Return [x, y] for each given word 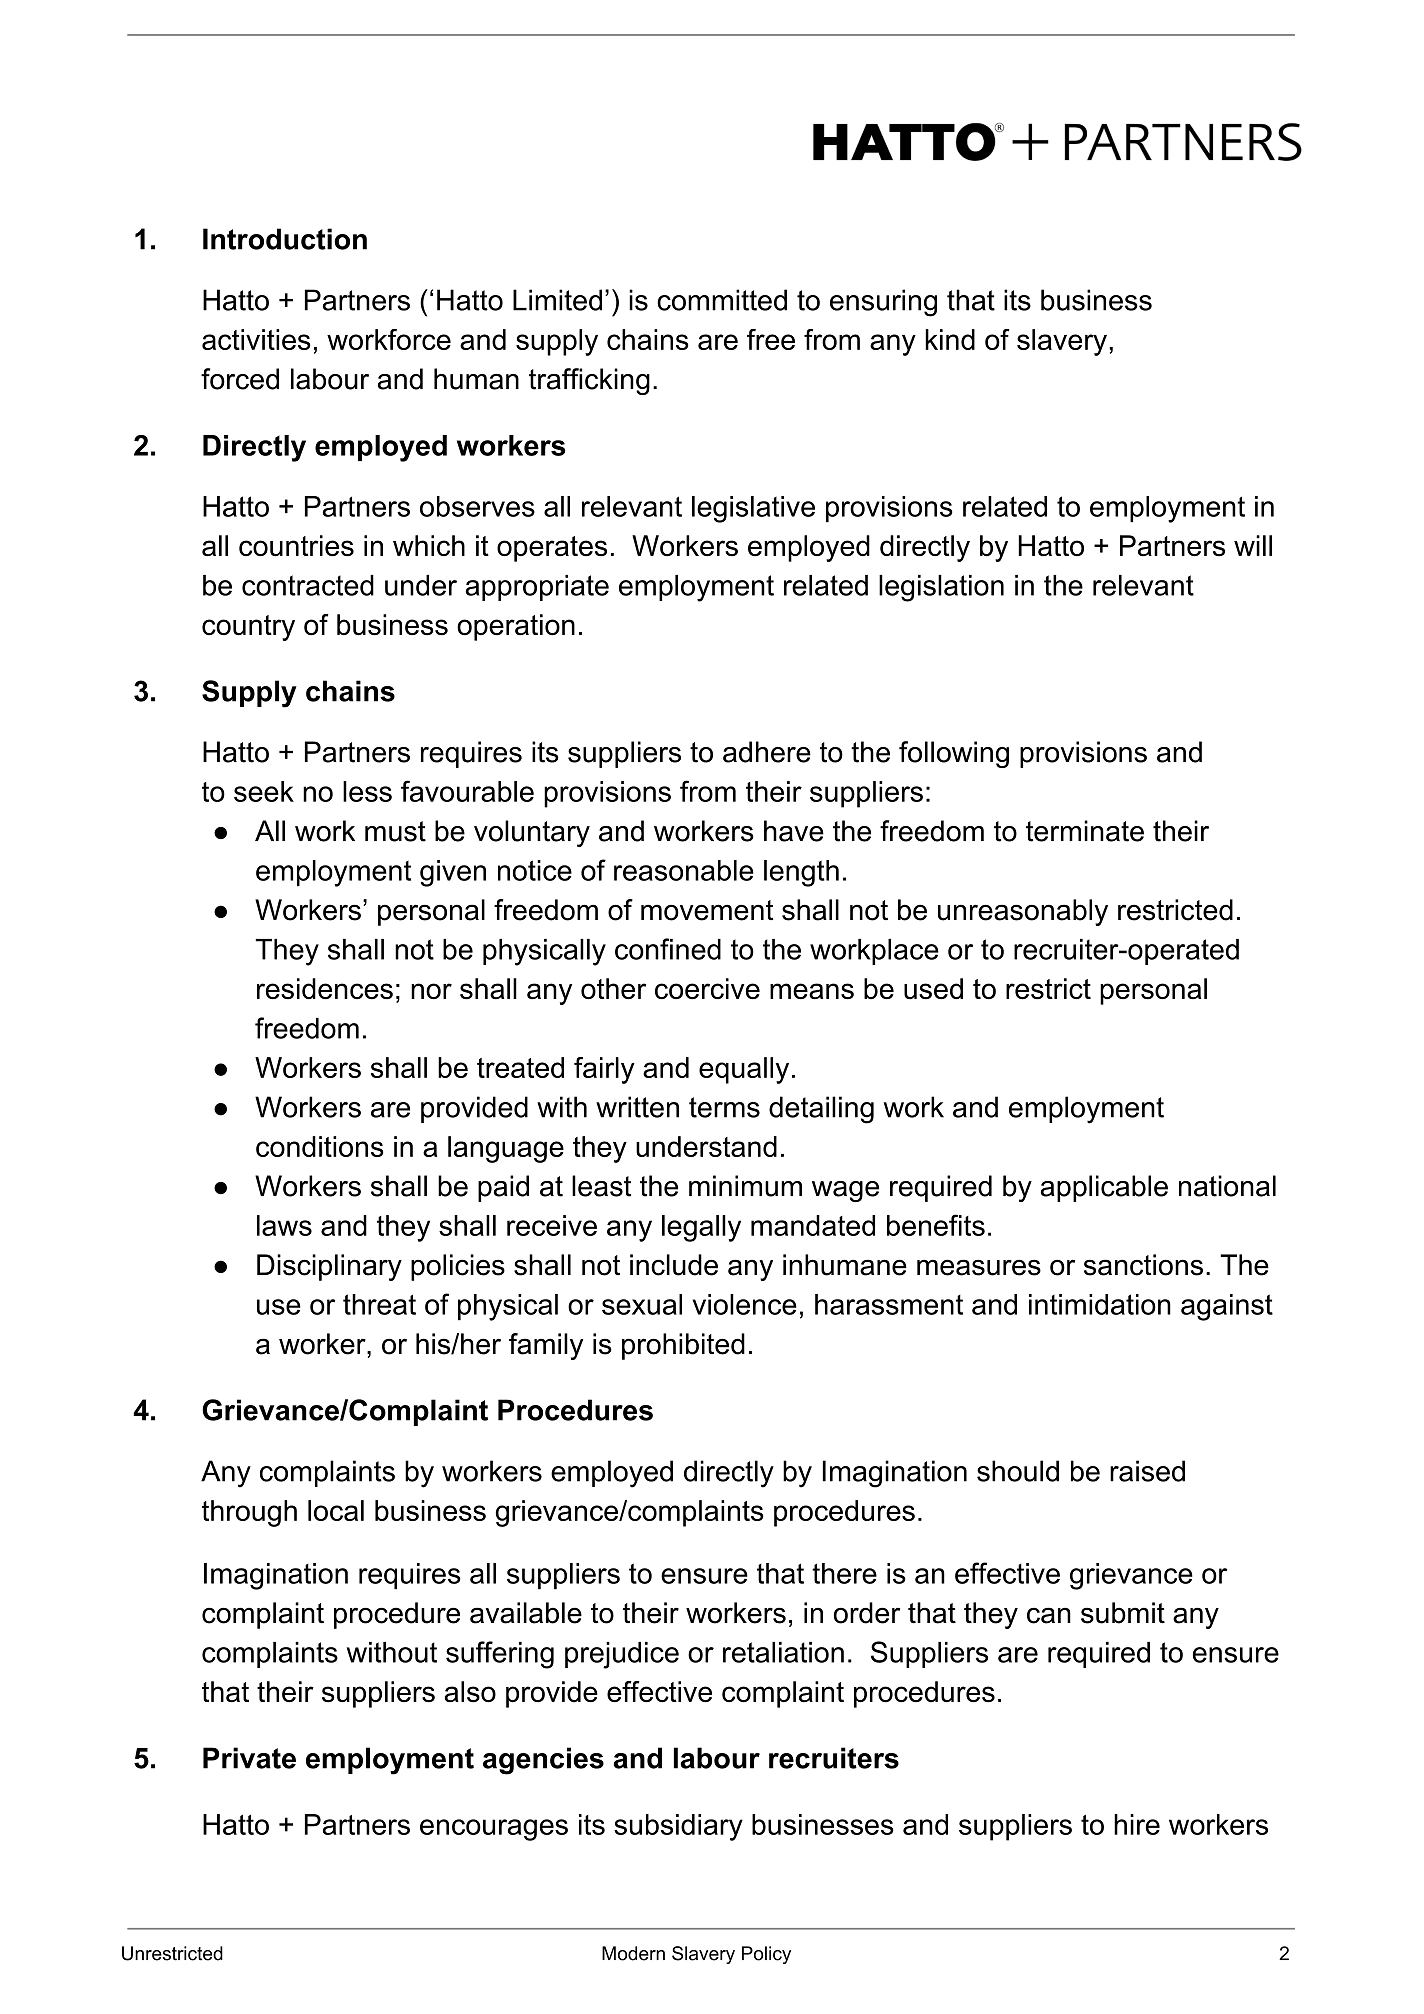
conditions [320, 1146]
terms [724, 1107]
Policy [766, 1955]
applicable [1104, 1188]
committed [722, 300]
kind [950, 339]
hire [1137, 1824]
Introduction [285, 239]
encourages [494, 1830]
